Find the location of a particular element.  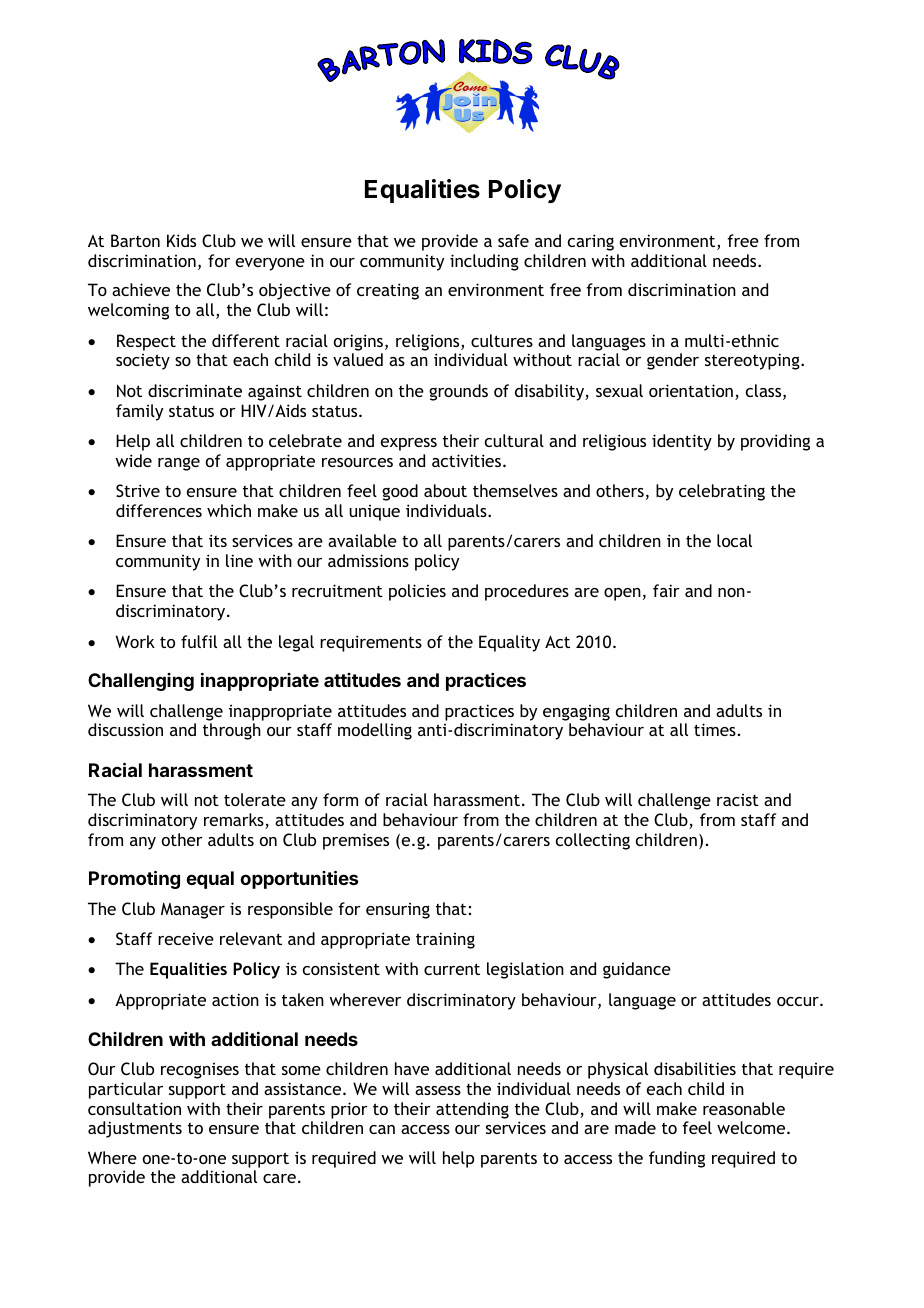

including is located at coordinates (484, 262).
